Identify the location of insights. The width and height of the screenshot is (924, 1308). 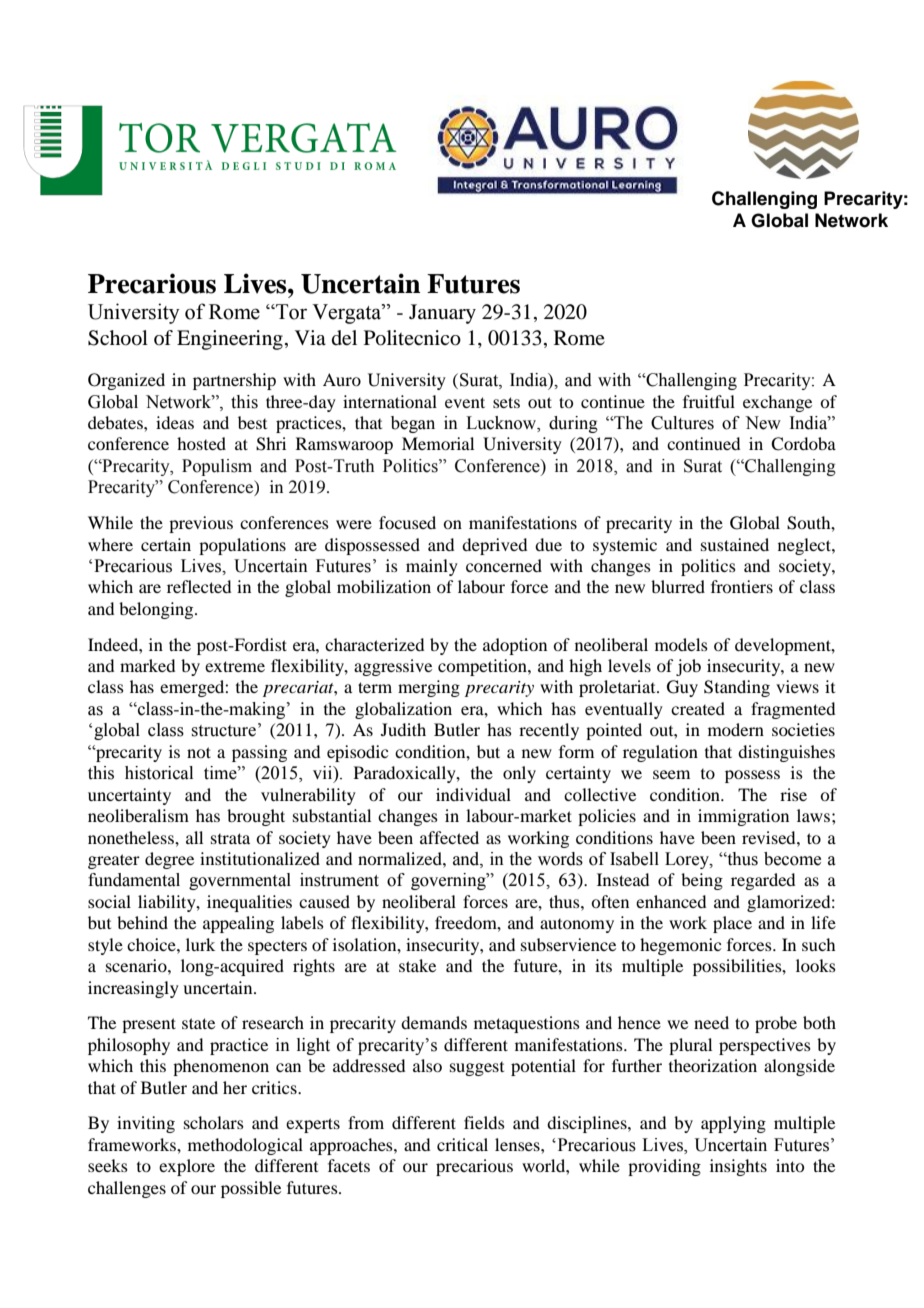
(738, 1167).
